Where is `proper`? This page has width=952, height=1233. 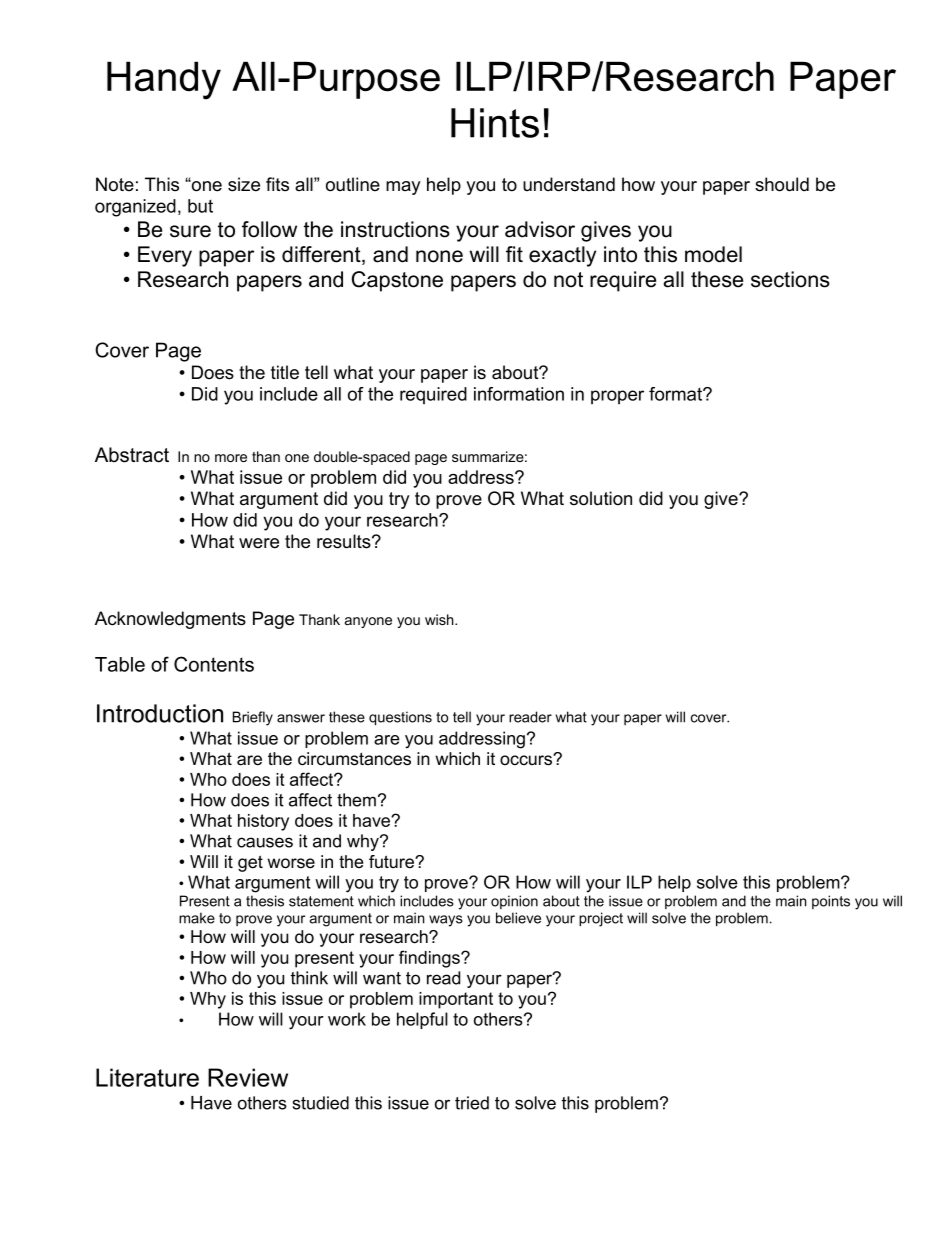 proper is located at coordinates (617, 397).
